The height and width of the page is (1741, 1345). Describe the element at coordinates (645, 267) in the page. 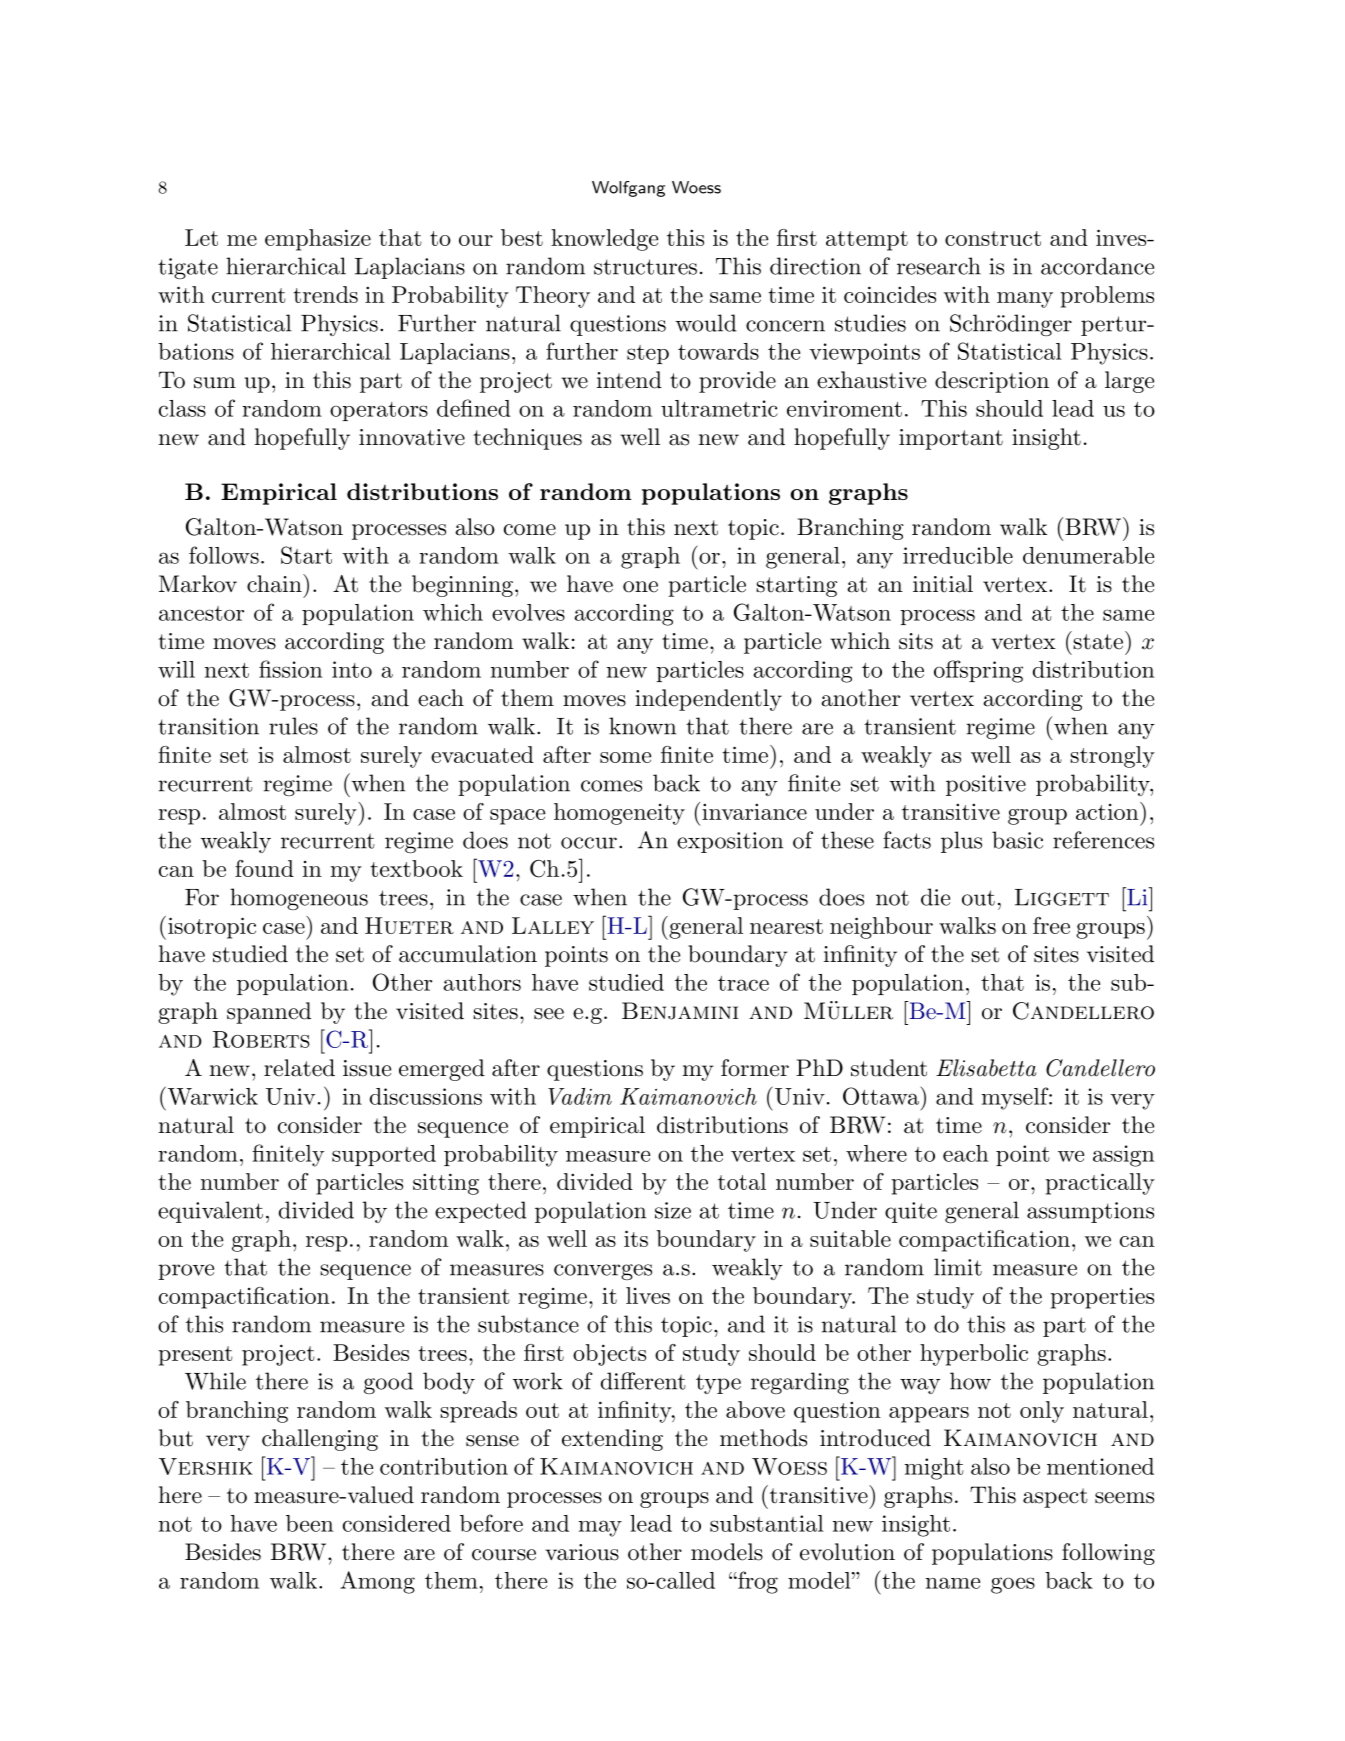

I see `structures` at that location.
